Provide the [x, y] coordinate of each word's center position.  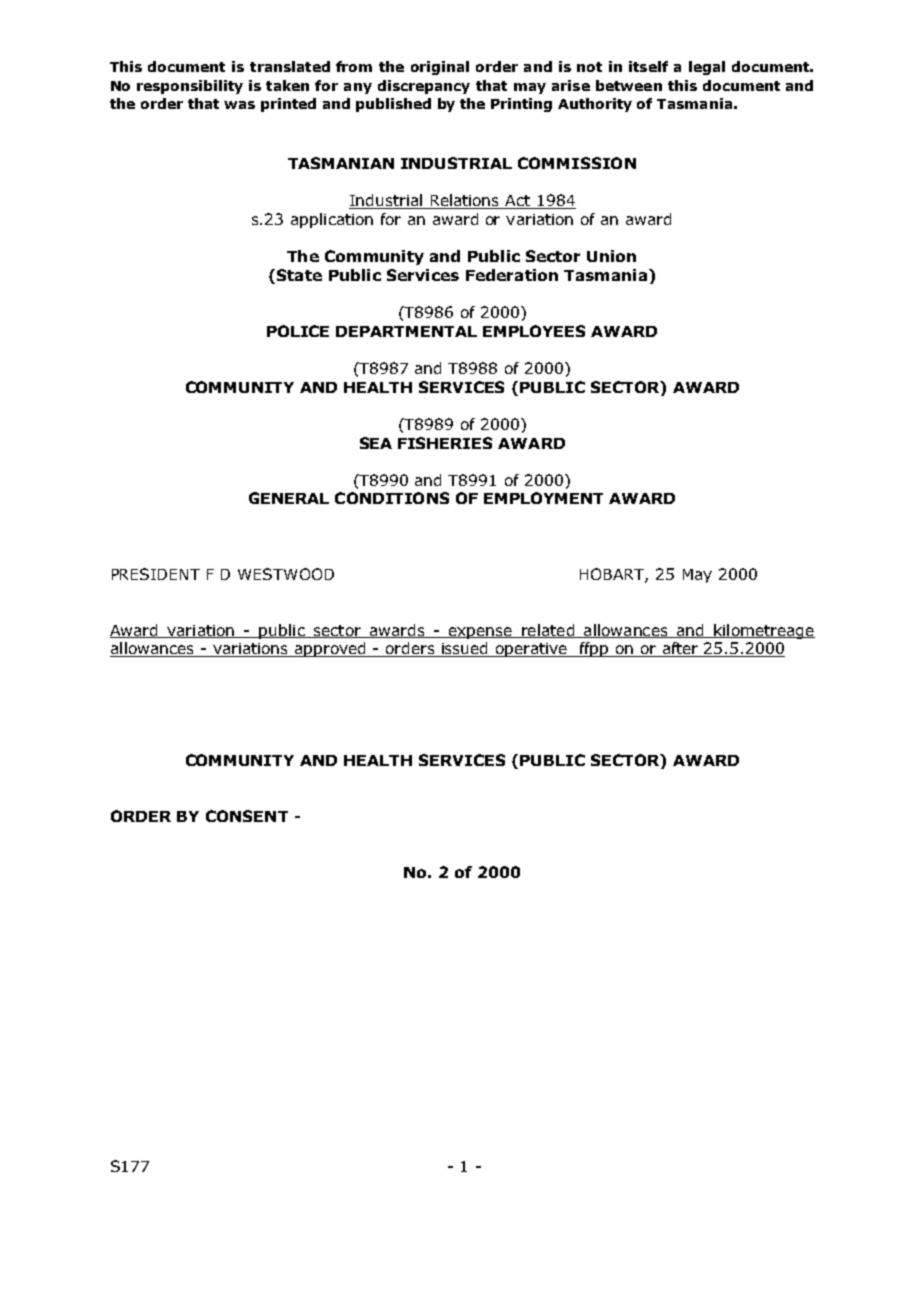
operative [532, 650]
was [239, 105]
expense [480, 633]
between [629, 85]
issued [465, 649]
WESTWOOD [286, 574]
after [680, 649]
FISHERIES [445, 443]
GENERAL [289, 498]
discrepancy [424, 87]
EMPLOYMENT [543, 498]
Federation [512, 275]
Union [611, 256]
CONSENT [247, 816]
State [299, 275]
